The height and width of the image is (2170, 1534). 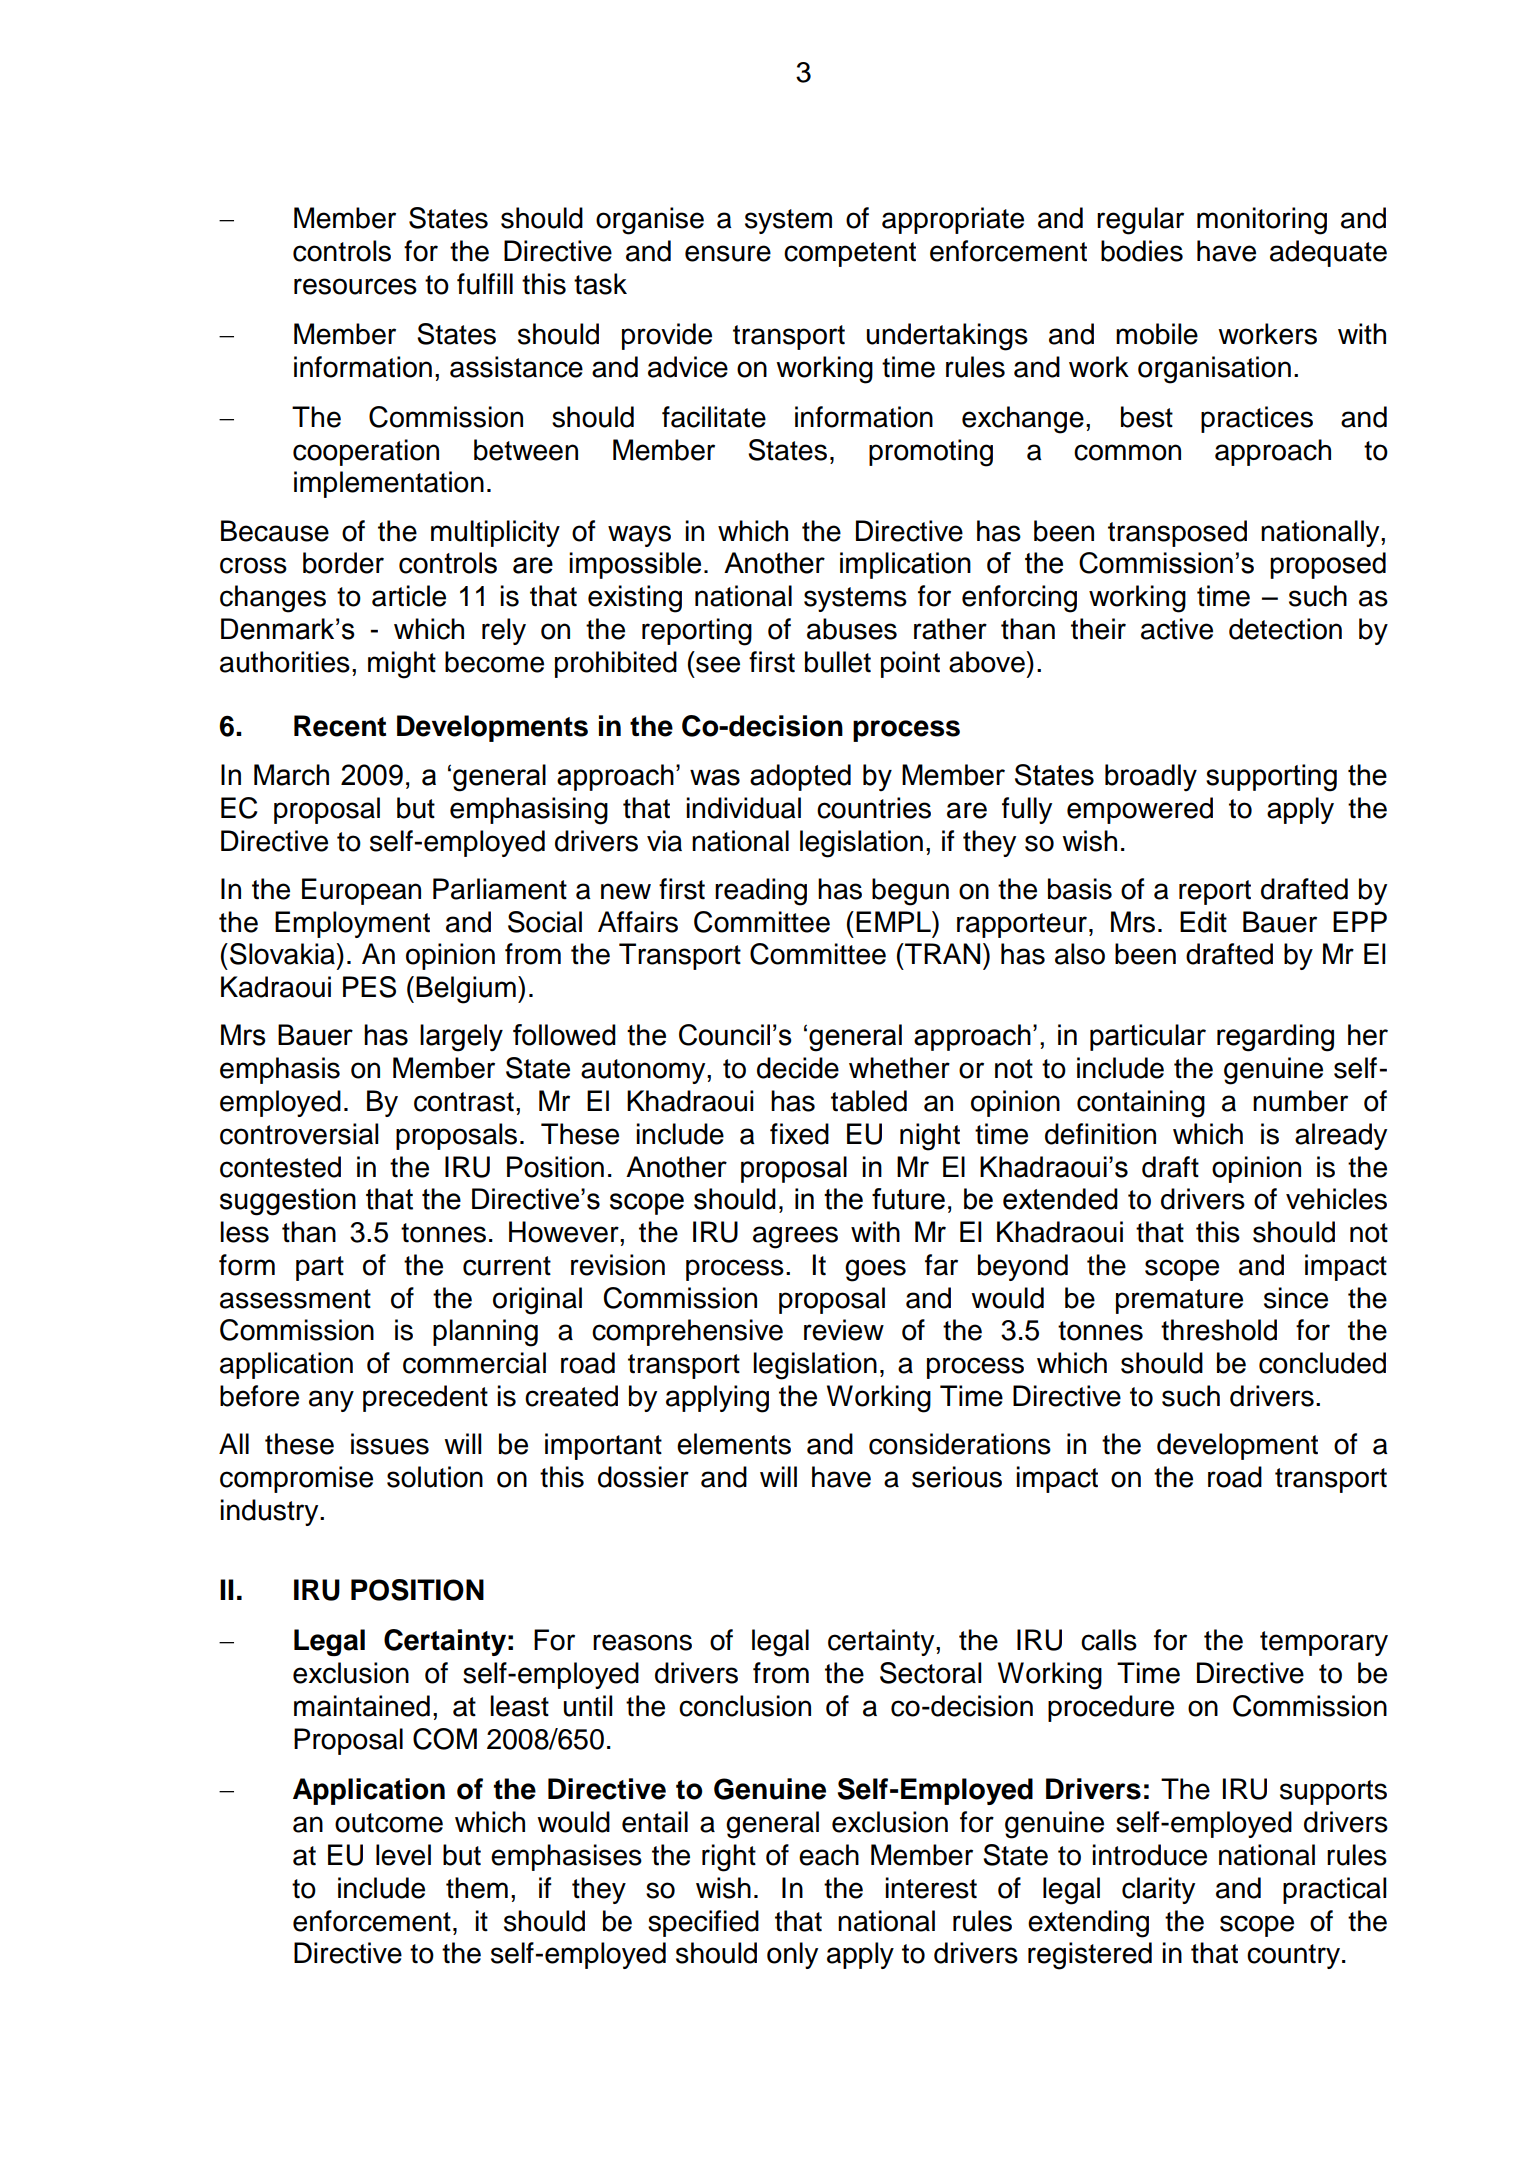 I want to click on bullet, so click(x=838, y=662).
